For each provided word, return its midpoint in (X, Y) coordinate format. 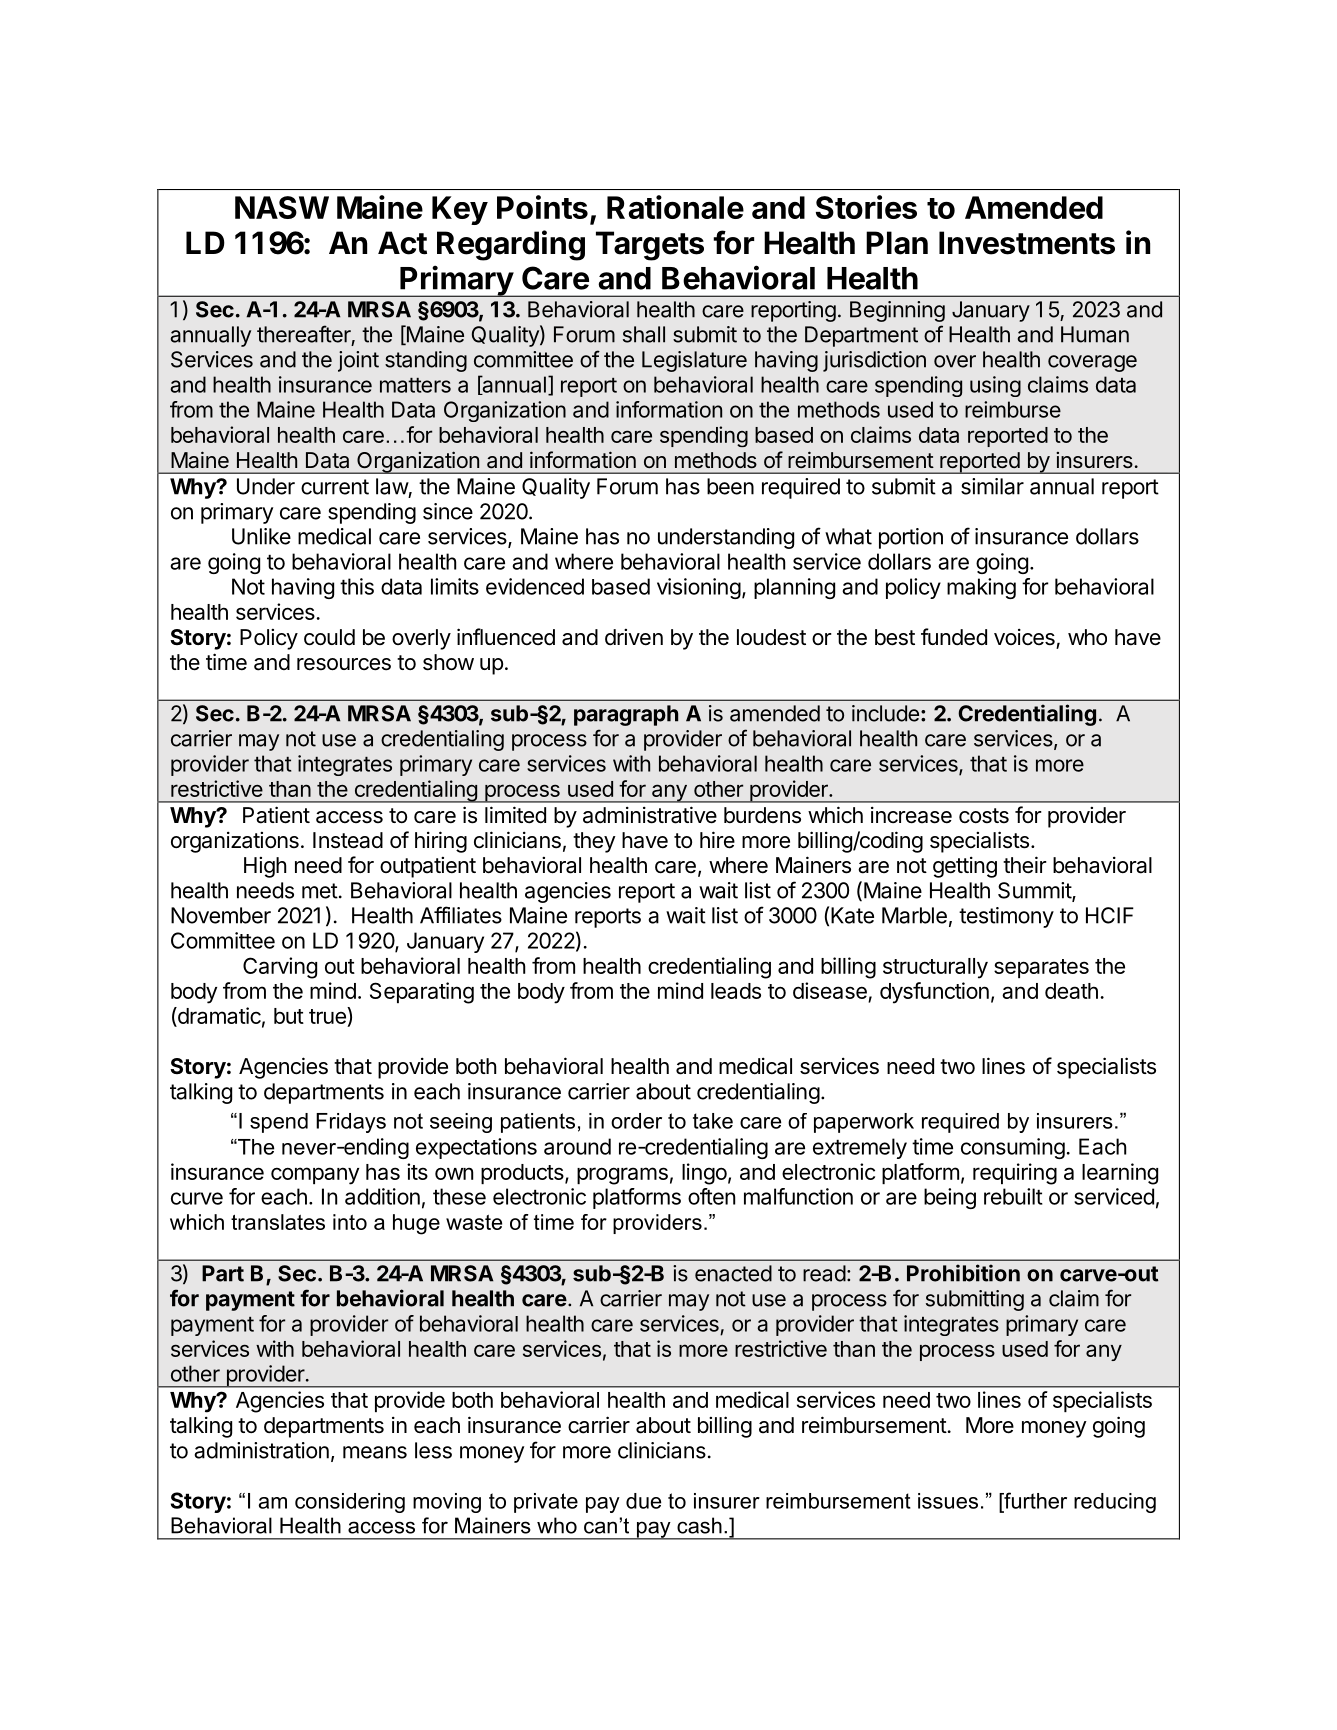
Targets (650, 246)
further (1034, 1500)
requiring (1015, 1174)
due (643, 1501)
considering (350, 1503)
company (315, 1176)
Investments (1027, 243)
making (981, 588)
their (1025, 865)
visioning (699, 588)
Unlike (261, 536)
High (265, 867)
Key (460, 210)
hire (717, 840)
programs (622, 1176)
